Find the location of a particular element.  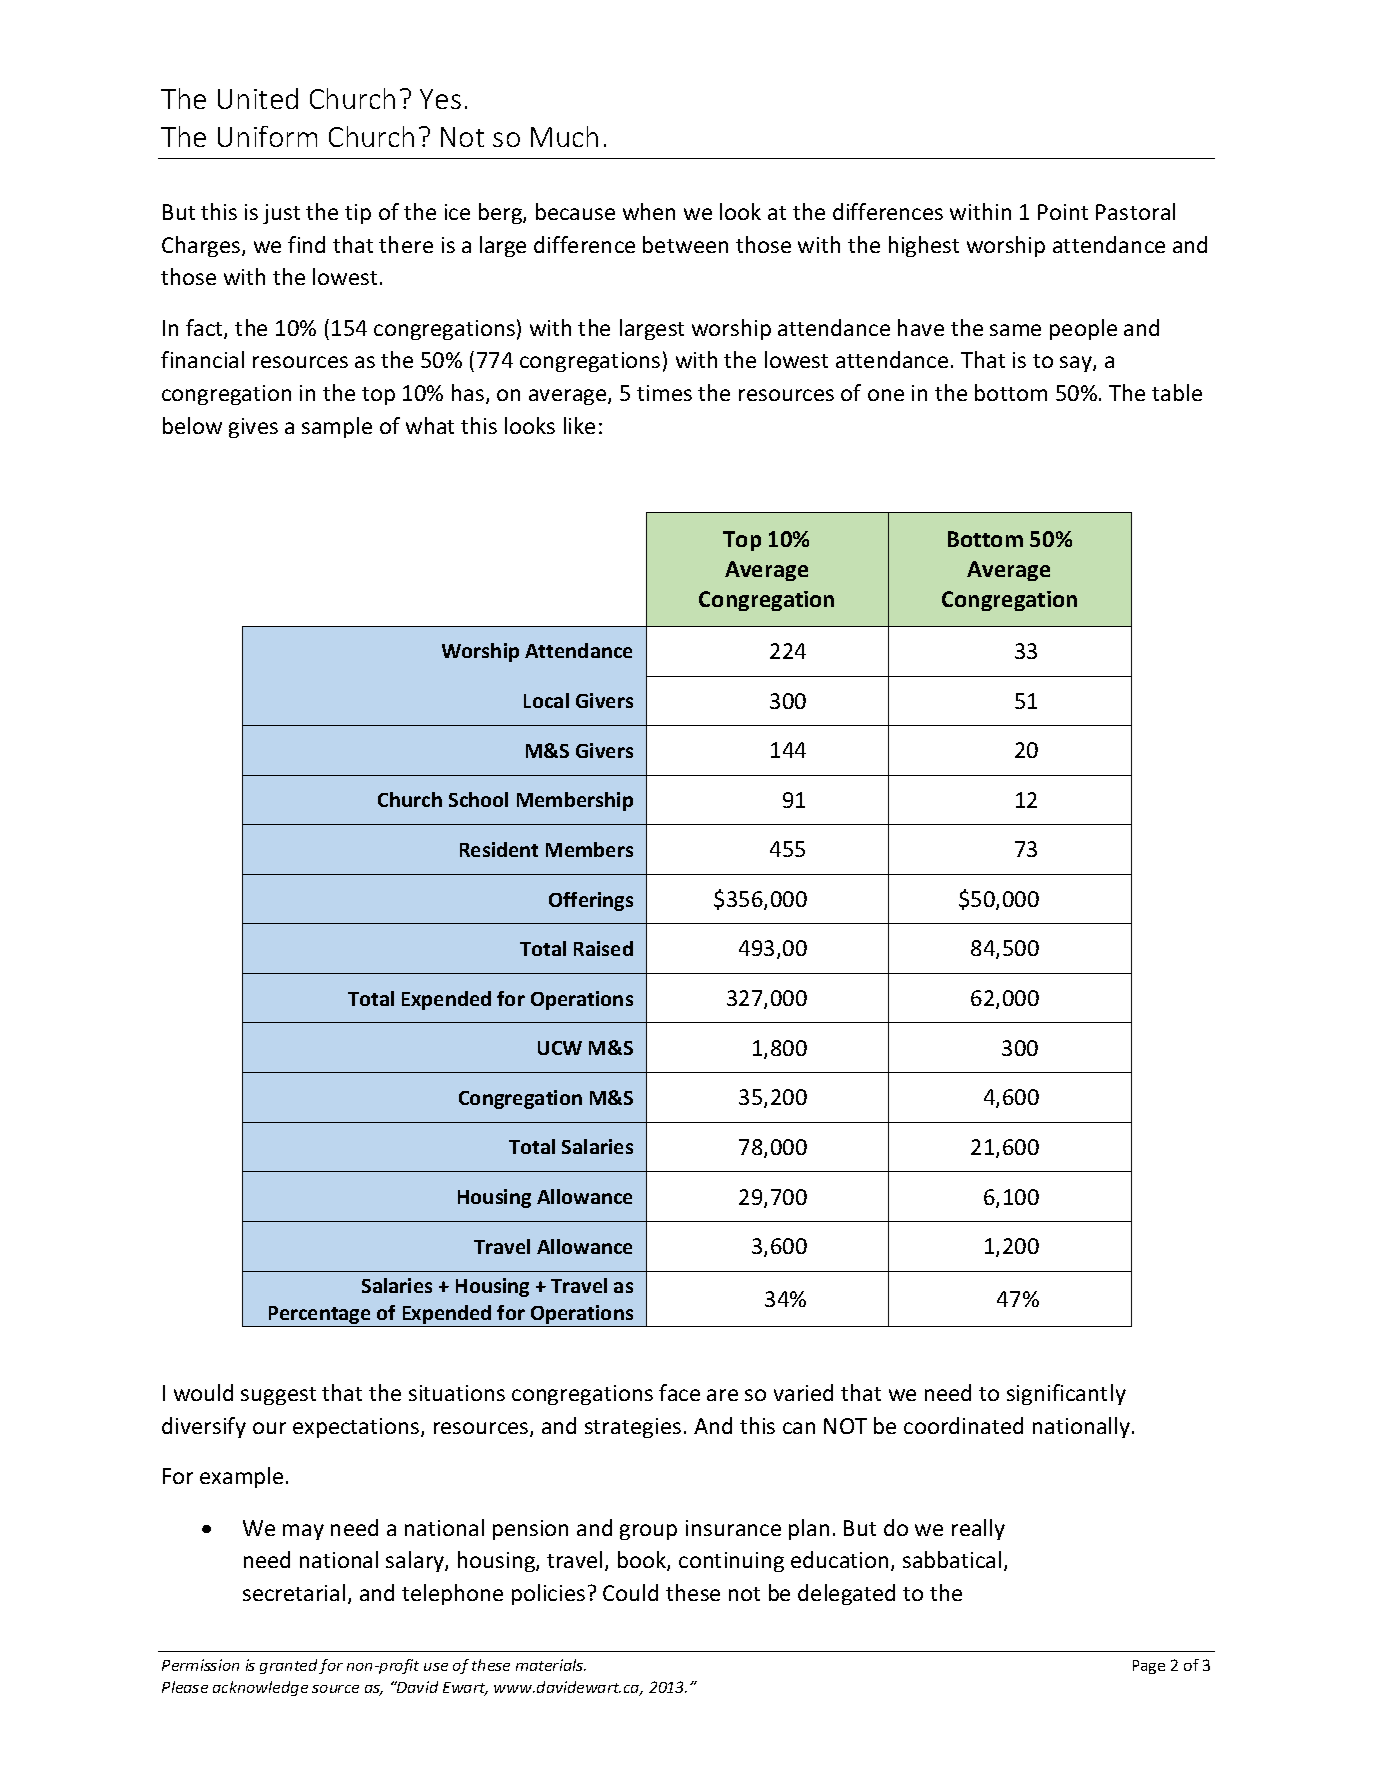

table is located at coordinates (1177, 392).
